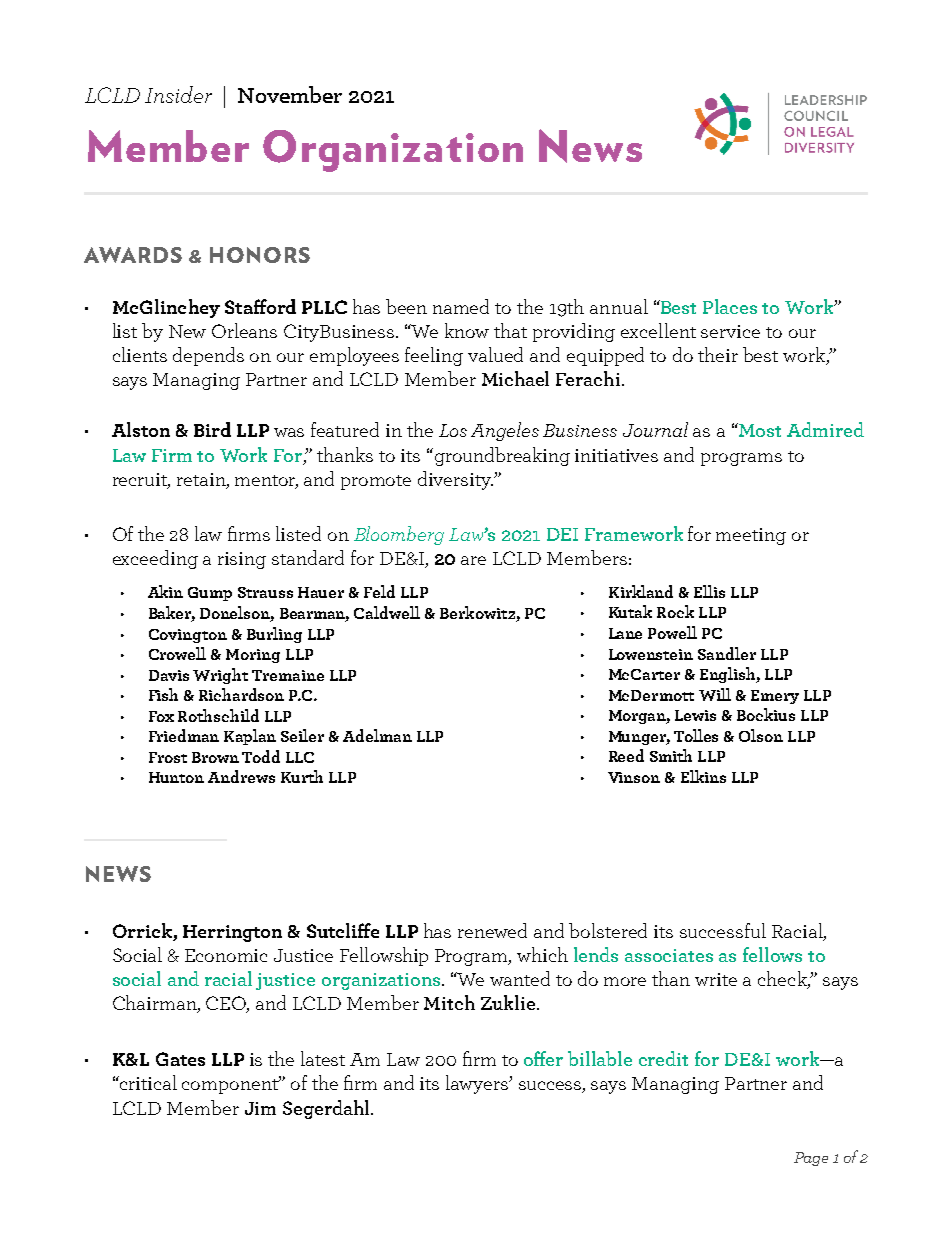 The image size is (952, 1233). What do you see at coordinates (478, 1084) in the page?
I see `lawyers` at bounding box center [478, 1084].
